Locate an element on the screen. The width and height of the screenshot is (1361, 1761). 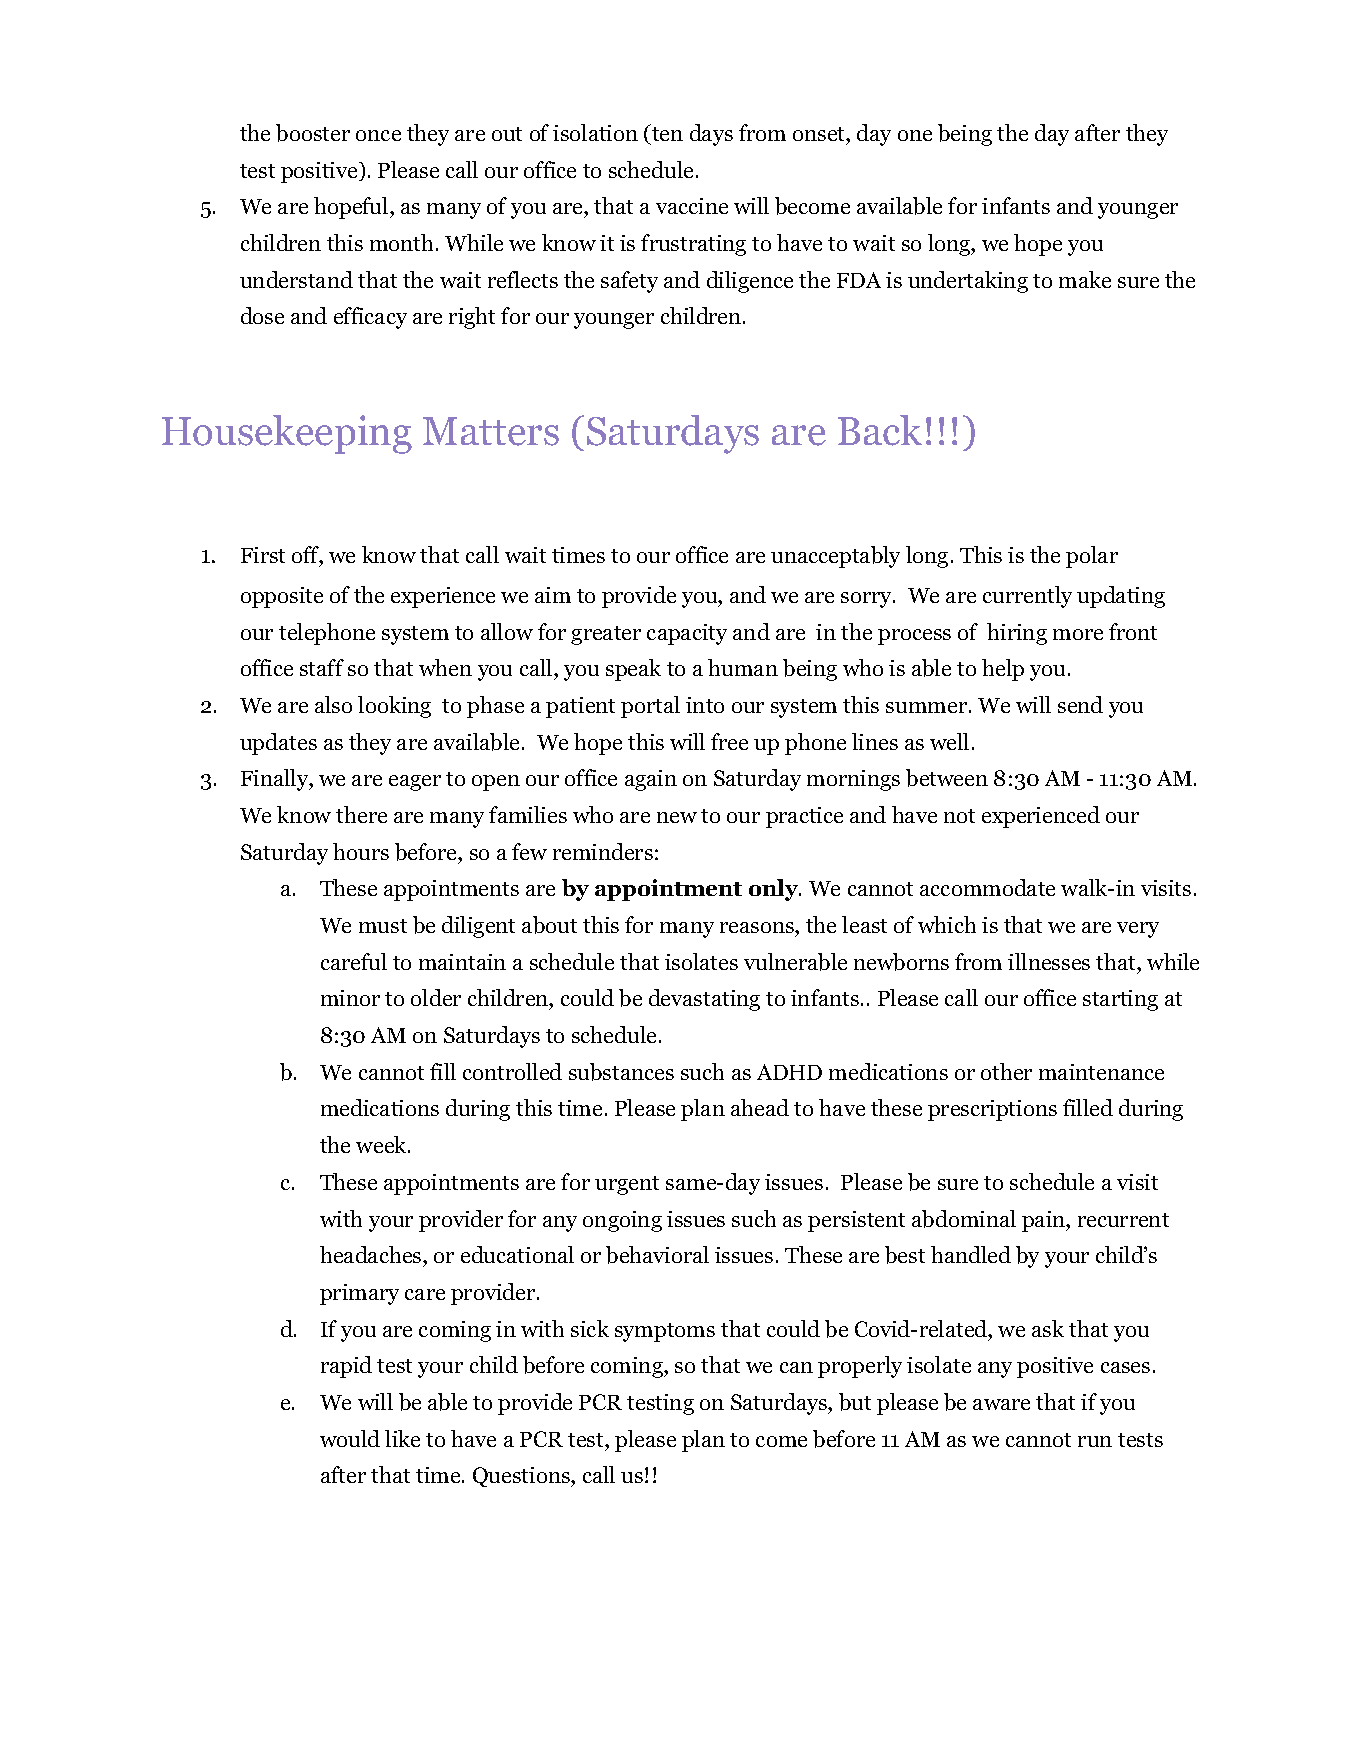
other is located at coordinates (1006, 1071).
